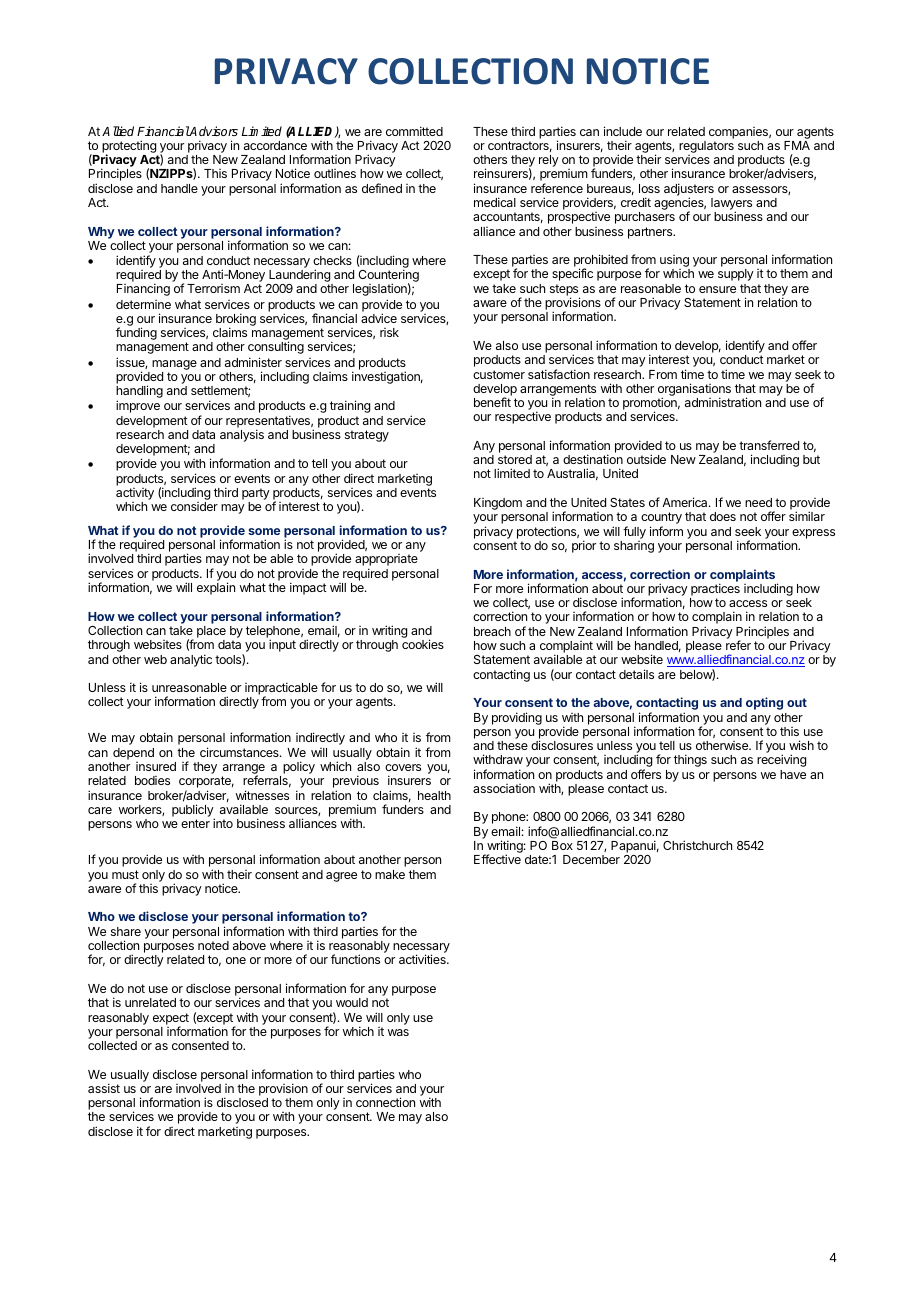 This image has height=1308, width=924. Describe the element at coordinates (211, 633) in the image. I see `place` at that location.
